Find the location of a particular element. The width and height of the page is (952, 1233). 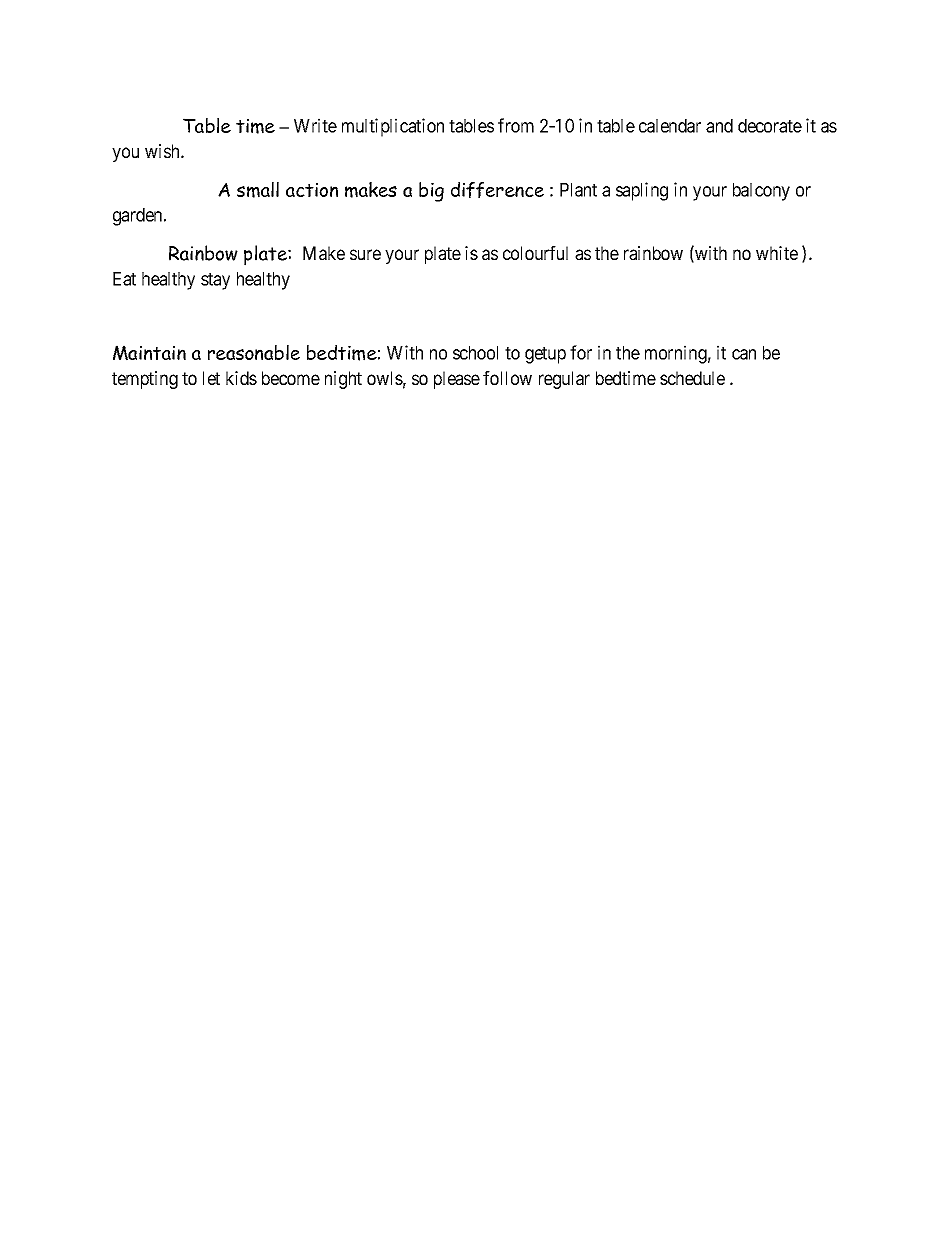

and is located at coordinates (719, 126).
